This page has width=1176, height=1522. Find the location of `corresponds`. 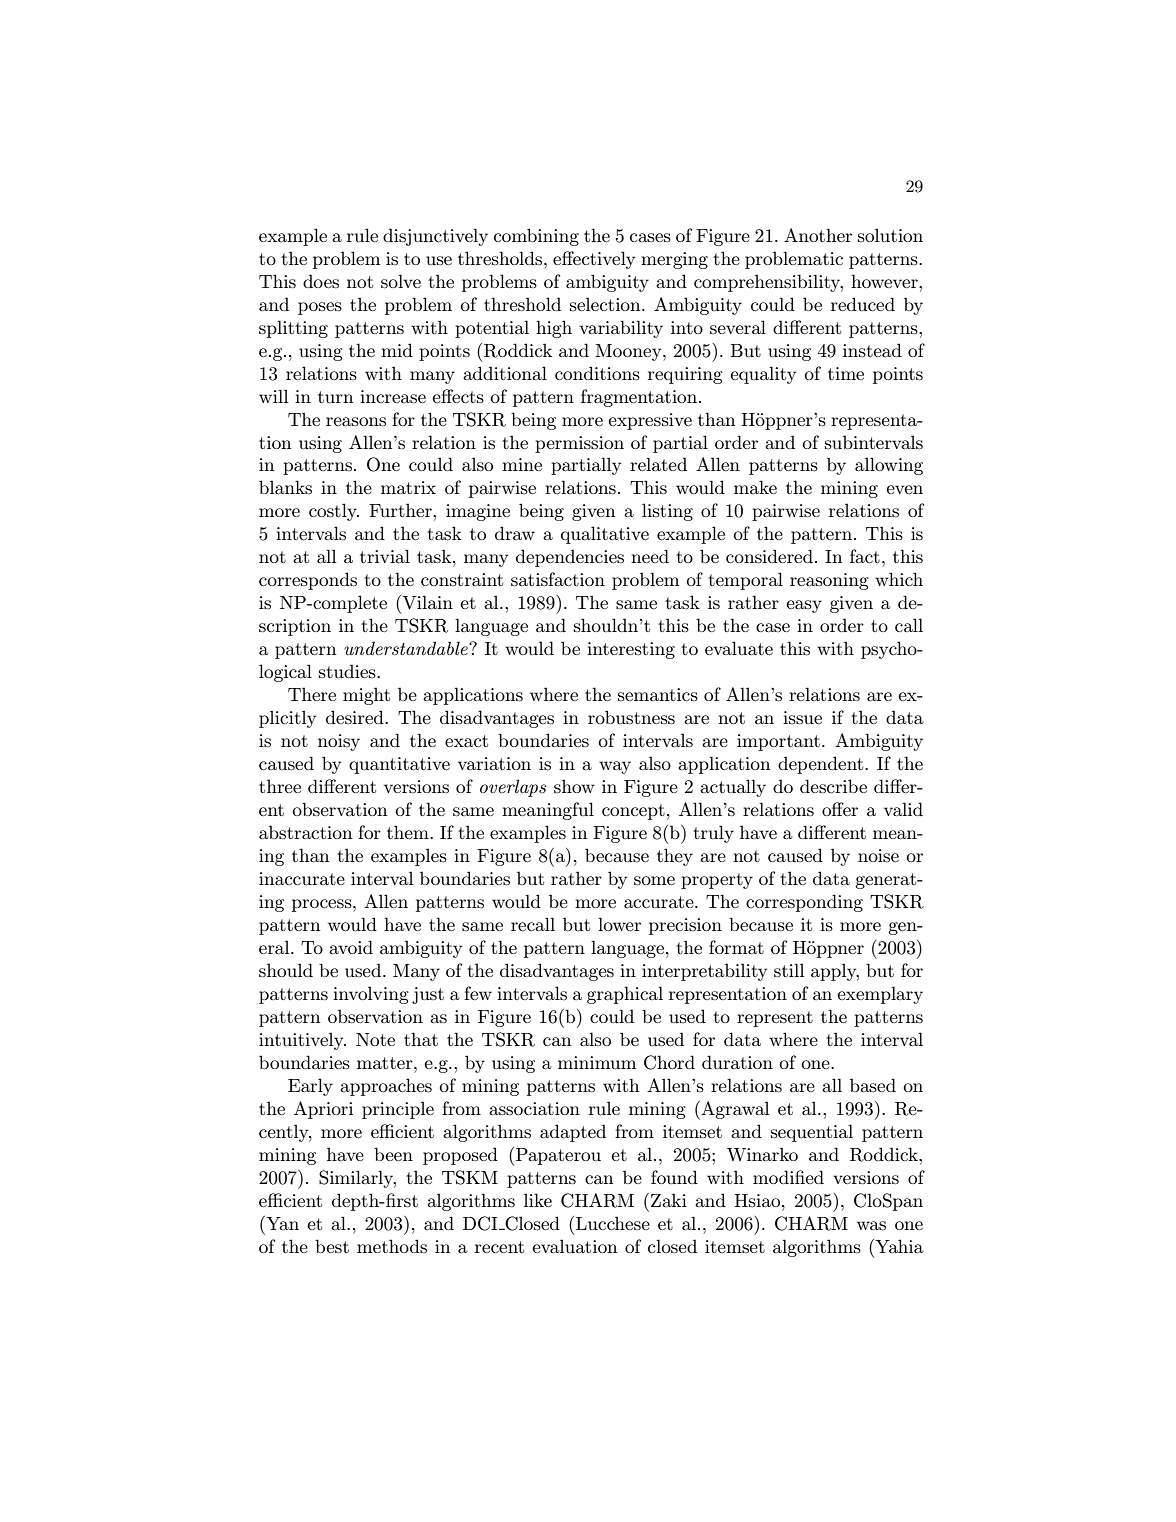

corresponds is located at coordinates (308, 581).
